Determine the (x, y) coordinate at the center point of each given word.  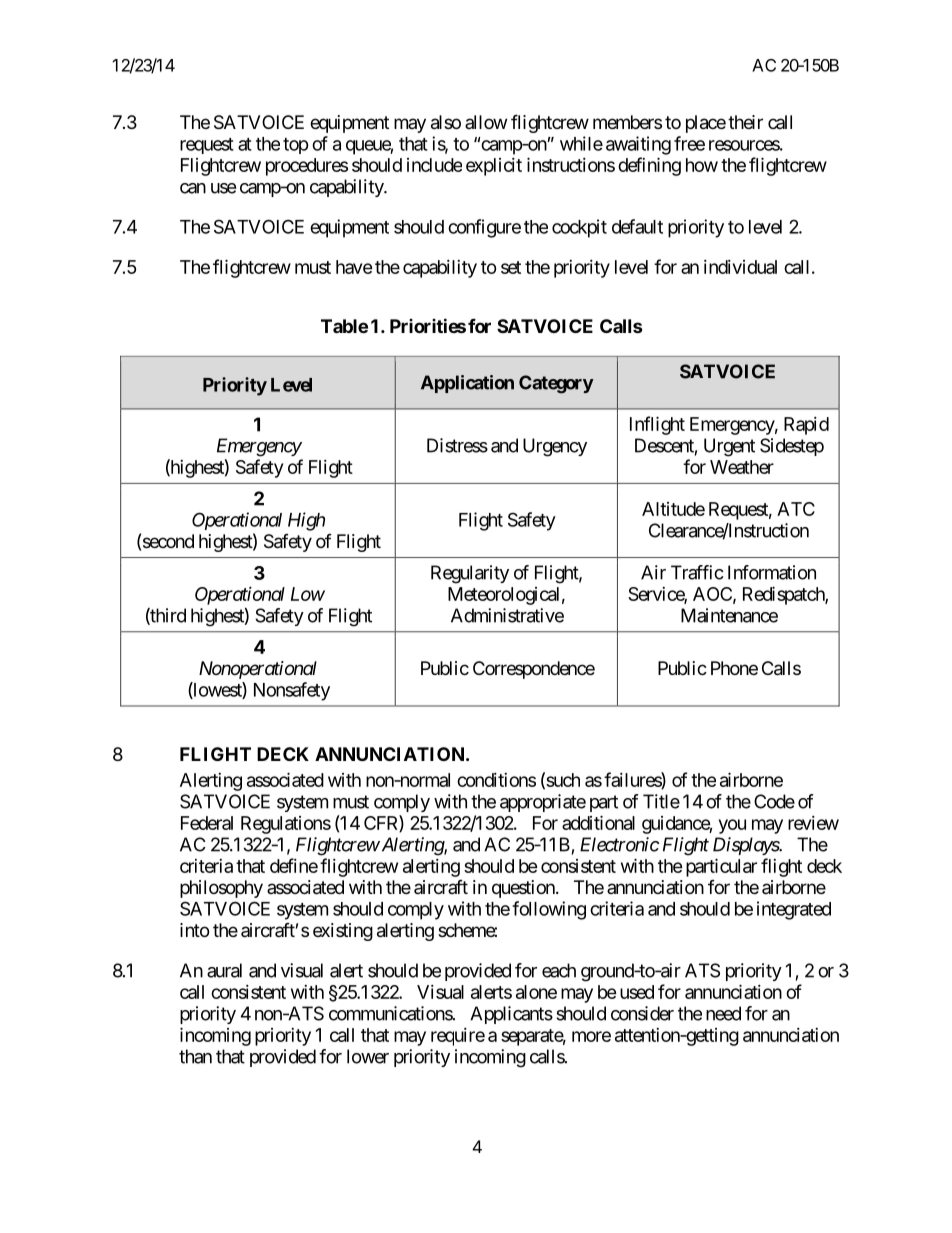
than (195, 1056)
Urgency (555, 447)
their (745, 122)
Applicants (511, 1015)
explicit (494, 167)
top (296, 146)
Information (772, 572)
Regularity (470, 574)
